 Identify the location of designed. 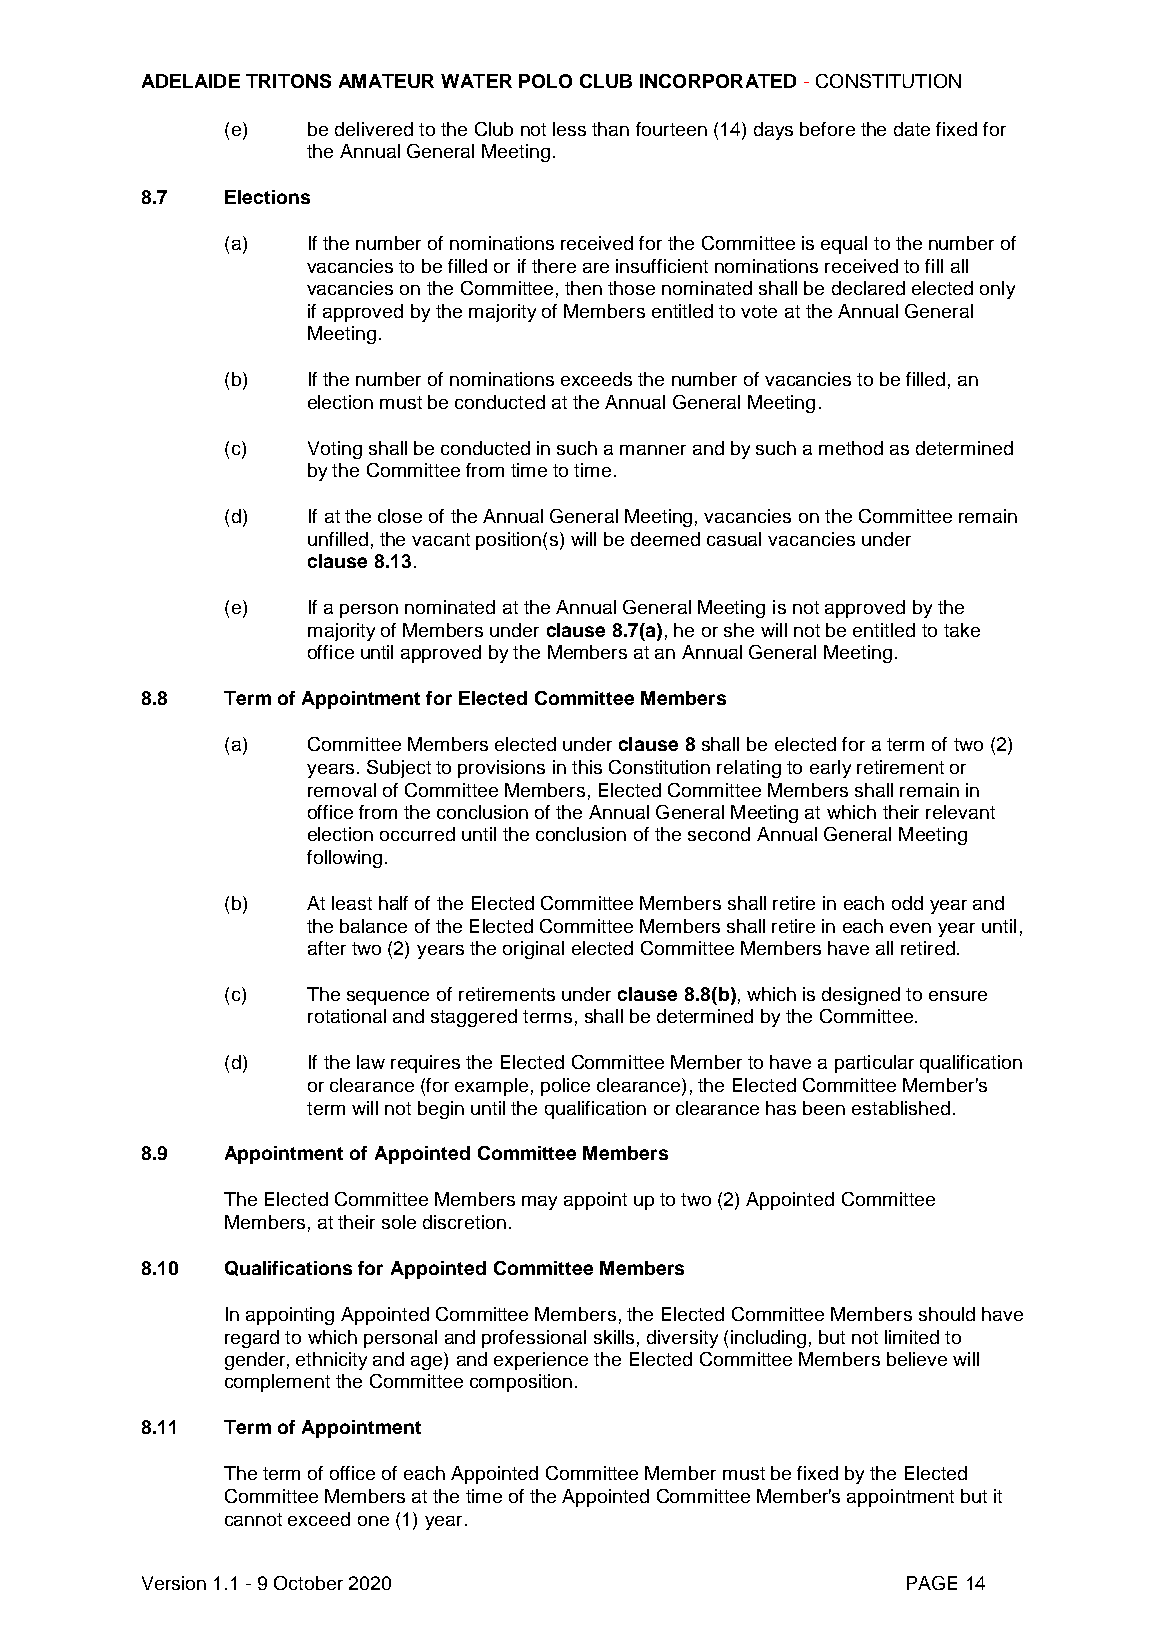
(861, 996).
